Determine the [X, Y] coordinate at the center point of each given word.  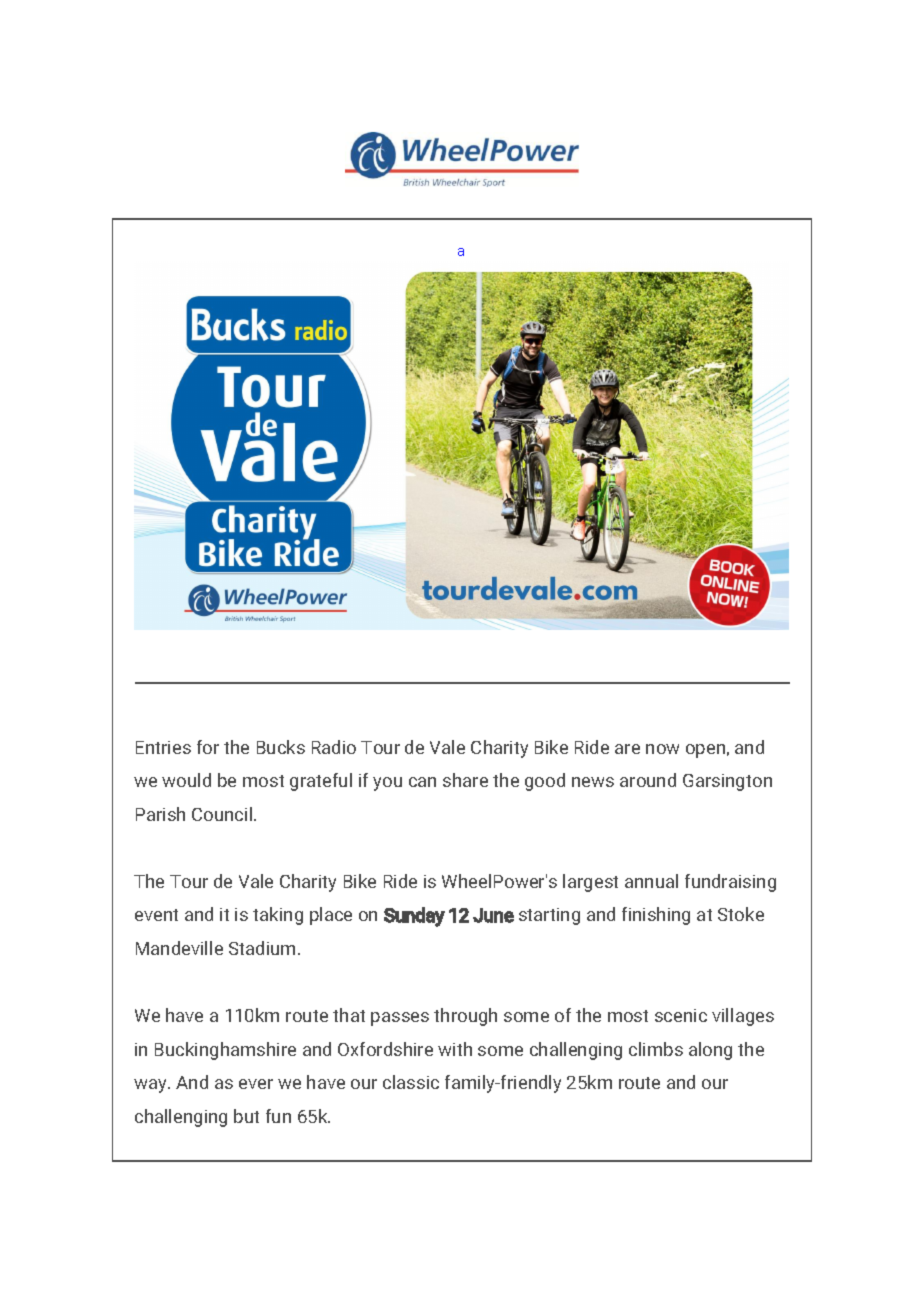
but [246, 1116]
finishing [656, 916]
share [465, 780]
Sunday [414, 917]
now [662, 749]
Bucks [281, 747]
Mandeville [179, 948]
